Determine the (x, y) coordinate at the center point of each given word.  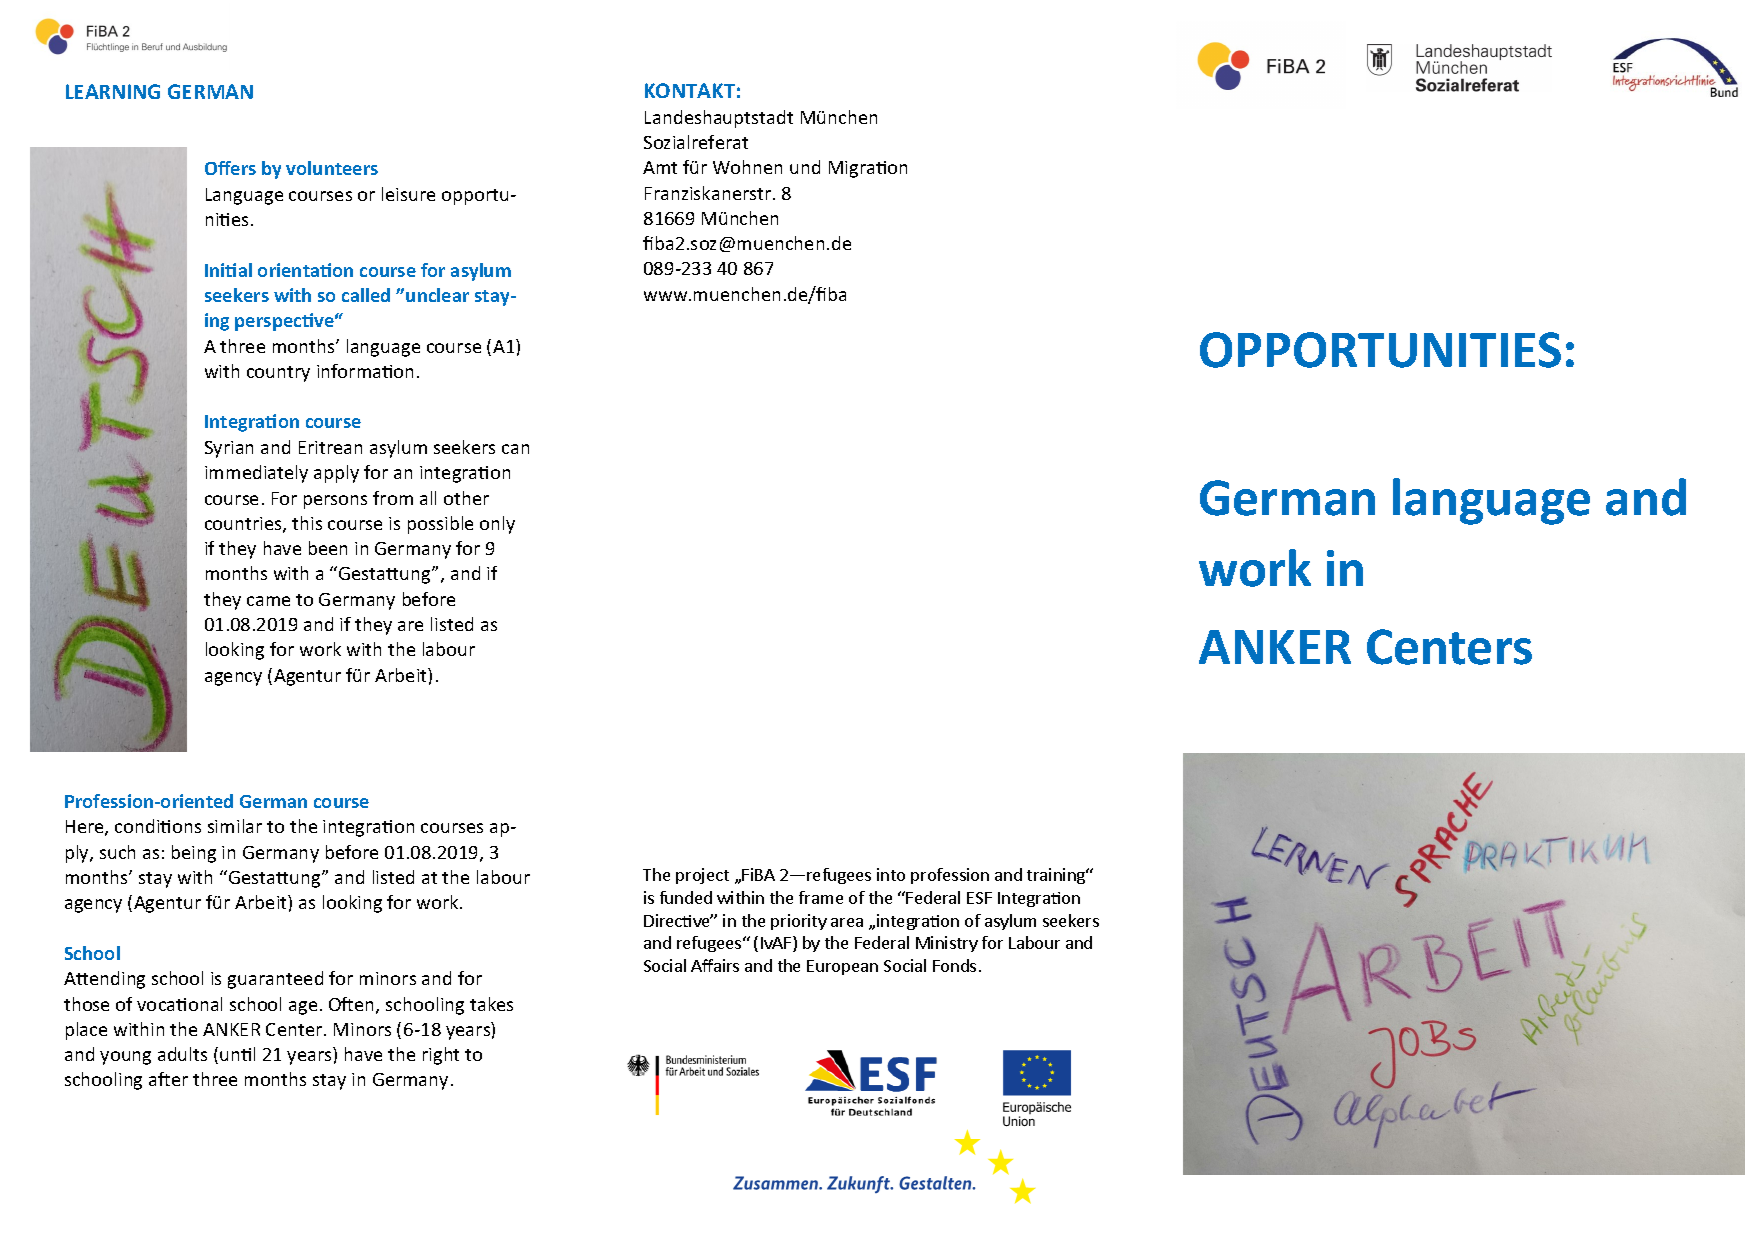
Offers (230, 168)
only (497, 525)
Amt (660, 167)
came (268, 601)
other (466, 498)
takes (491, 1004)
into (891, 874)
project (702, 876)
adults (182, 1054)
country (278, 374)
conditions (158, 826)
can (515, 449)
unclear (437, 295)
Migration (868, 169)
